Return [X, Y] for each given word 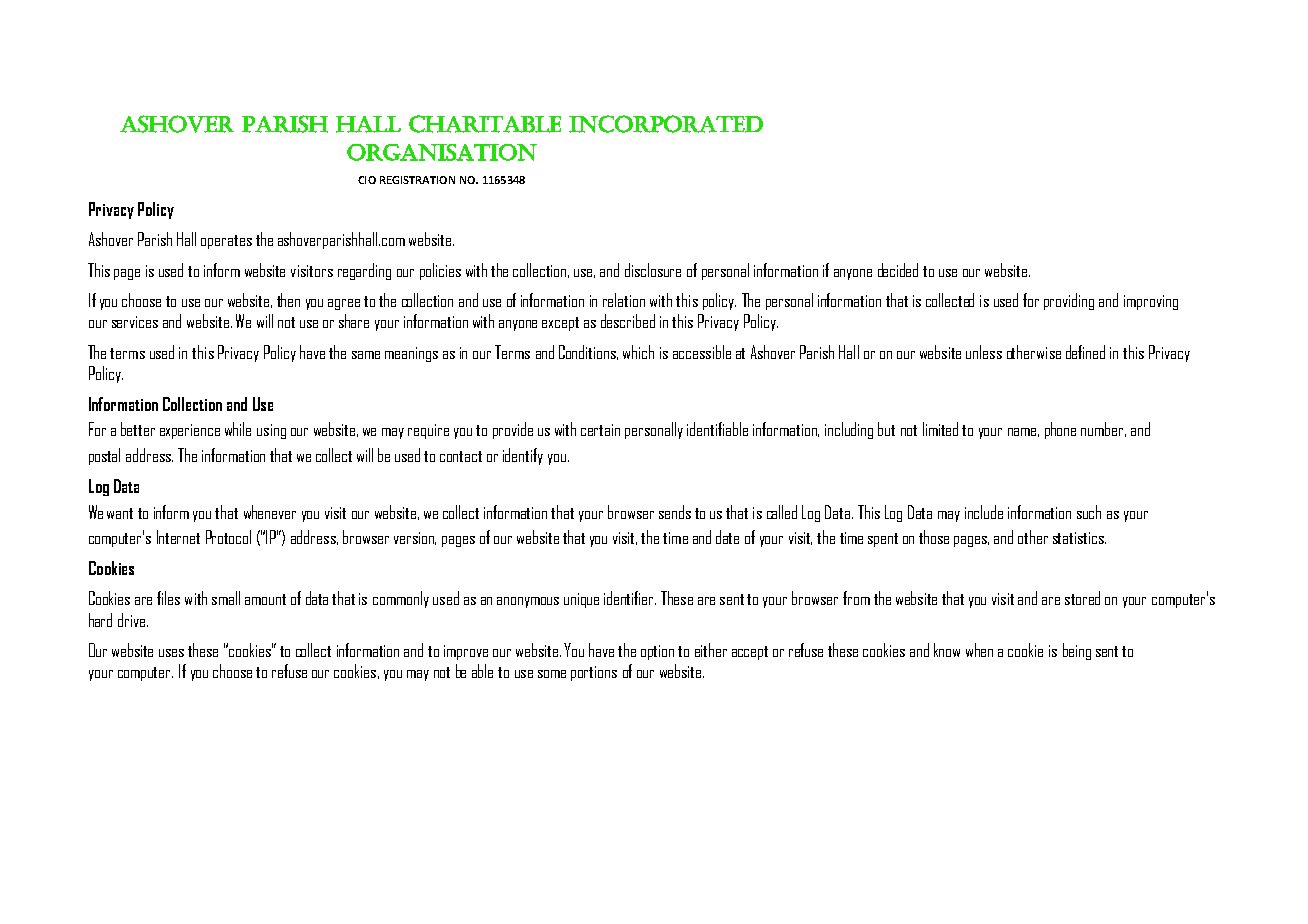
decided [898, 270]
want [120, 513]
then [288, 300]
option [657, 652]
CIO [367, 180]
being [1077, 651]
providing [1069, 301]
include [984, 512]
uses [171, 653]
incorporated [666, 124]
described [628, 321]
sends [675, 512]
